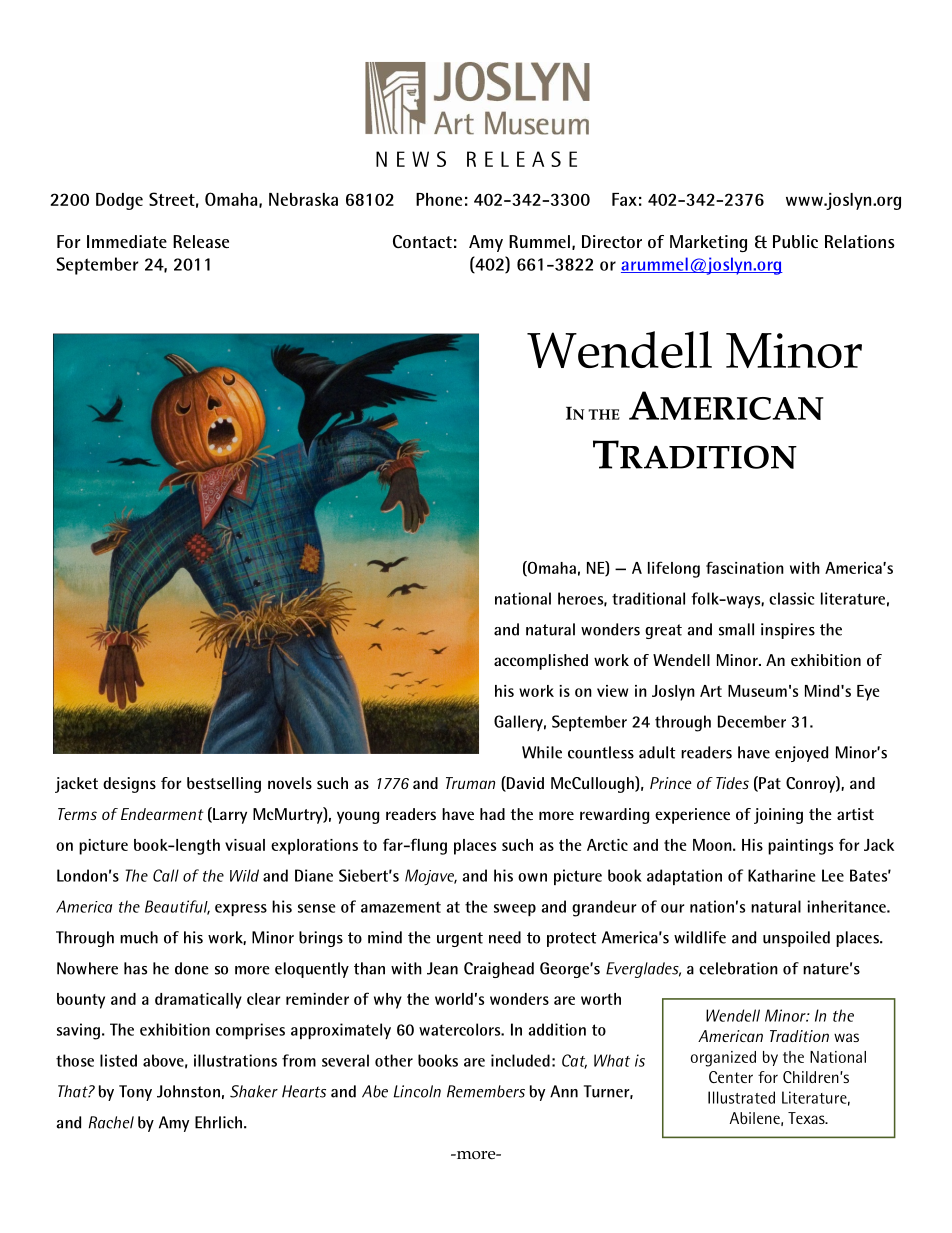 The height and width of the page is (1233, 952). What do you see at coordinates (129, 785) in the page?
I see `designs` at bounding box center [129, 785].
